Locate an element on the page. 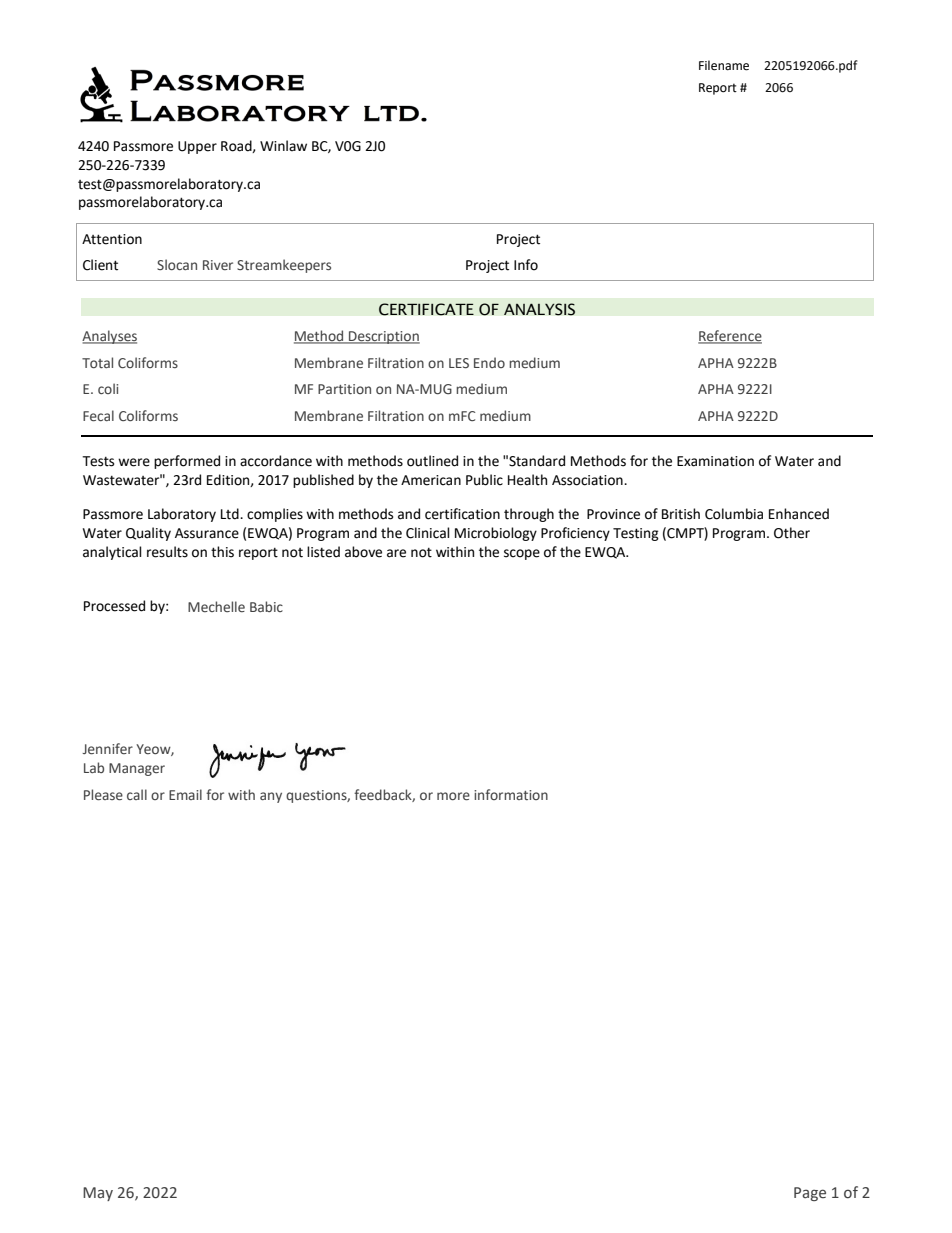  are is located at coordinates (396, 553).
